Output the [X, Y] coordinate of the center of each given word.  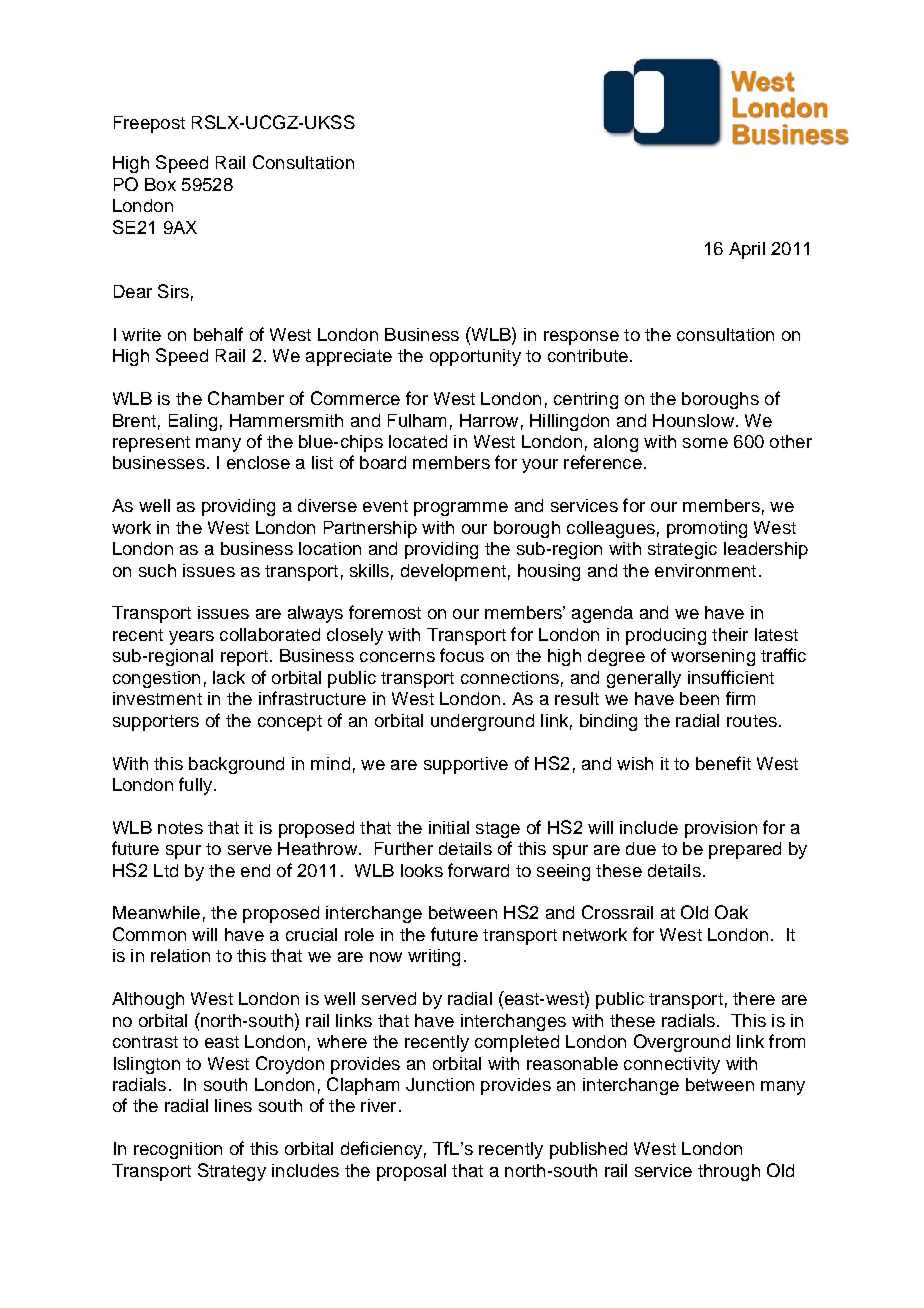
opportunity [475, 357]
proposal [411, 1172]
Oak [731, 912]
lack [229, 677]
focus [462, 655]
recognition [178, 1150]
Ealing [193, 422]
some [705, 443]
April [747, 250]
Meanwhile [156, 912]
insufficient [731, 677]
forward [478, 870]
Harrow [489, 420]
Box [160, 184]
